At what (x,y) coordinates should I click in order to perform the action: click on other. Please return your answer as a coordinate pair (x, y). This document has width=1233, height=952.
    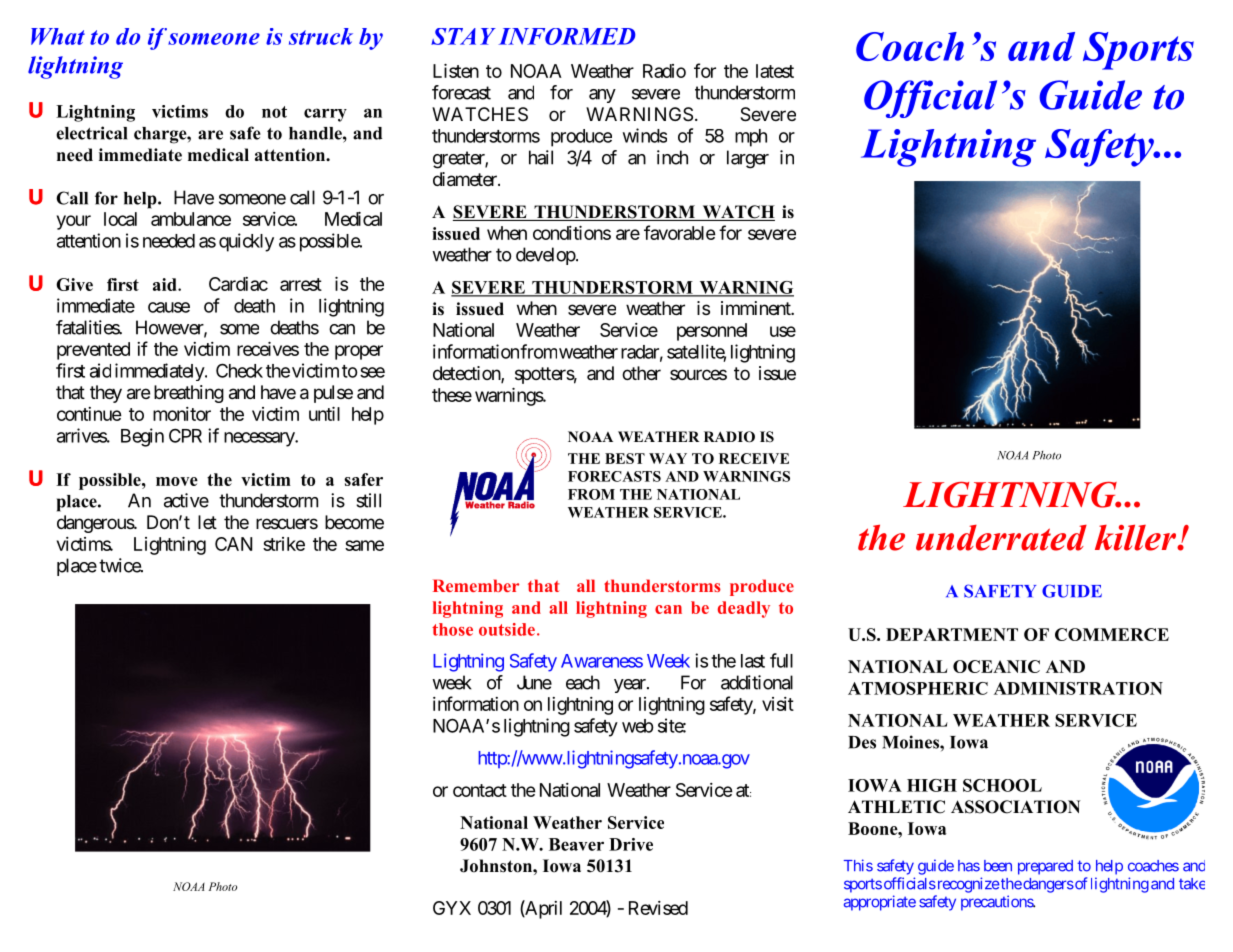
    Looking at the image, I should click on (641, 373).
